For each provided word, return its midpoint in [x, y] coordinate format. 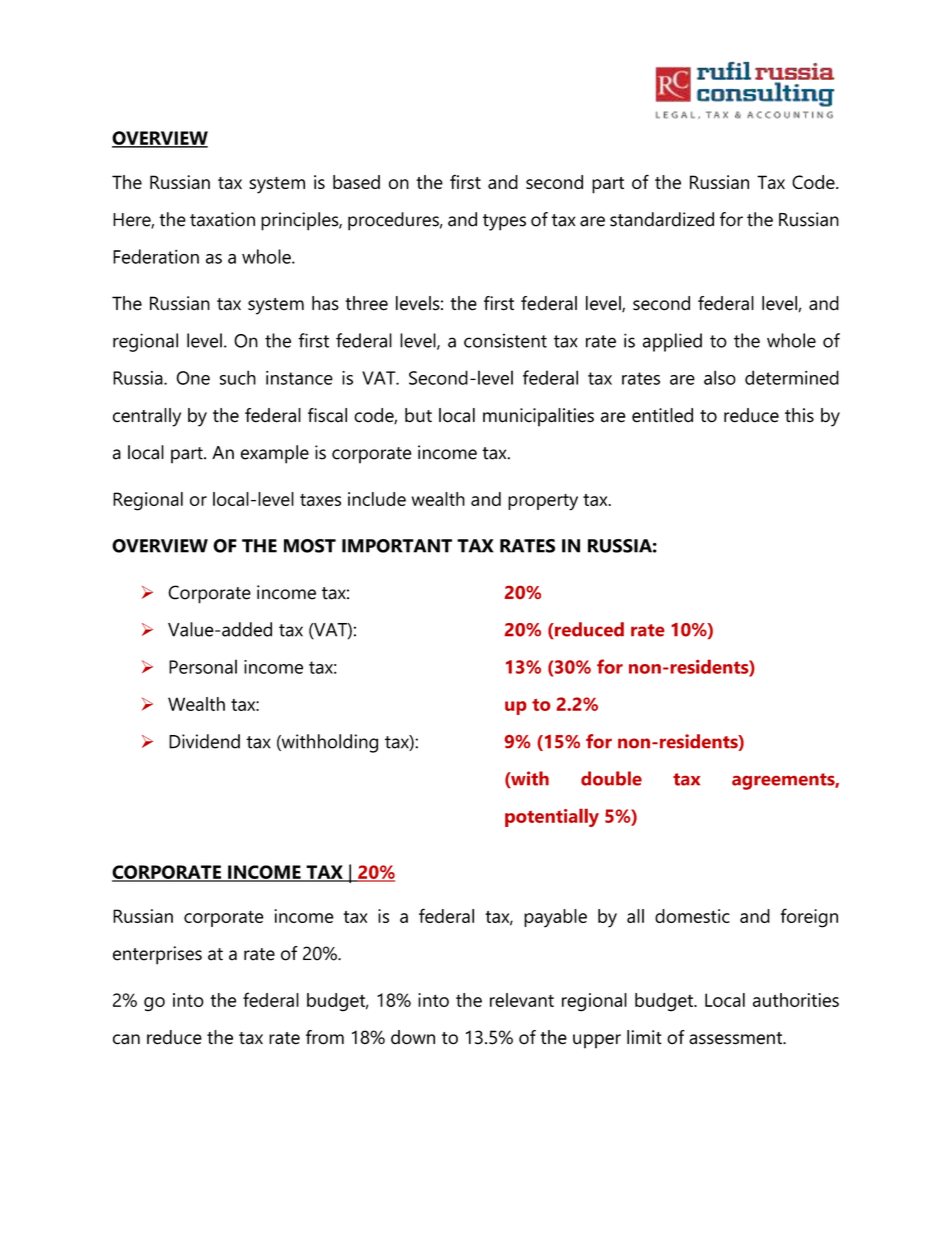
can [126, 1039]
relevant [522, 1000]
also [720, 377]
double [611, 778]
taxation [222, 219]
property [543, 502]
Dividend [204, 741]
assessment [736, 1038]
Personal [203, 666]
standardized [662, 219]
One [193, 378]
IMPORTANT [397, 546]
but [418, 415]
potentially [552, 817]
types [504, 222]
